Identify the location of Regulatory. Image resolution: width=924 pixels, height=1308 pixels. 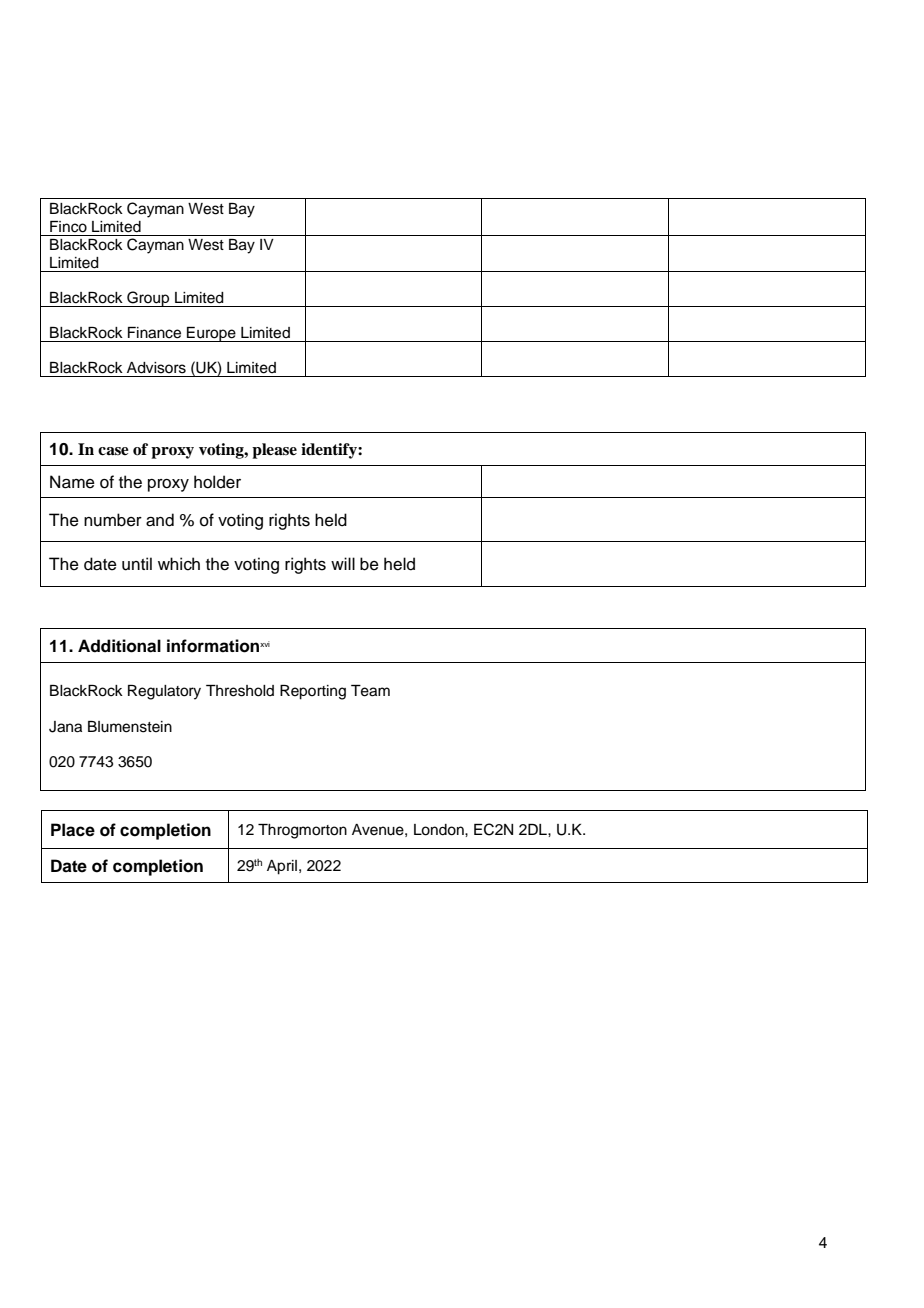
(164, 692).
